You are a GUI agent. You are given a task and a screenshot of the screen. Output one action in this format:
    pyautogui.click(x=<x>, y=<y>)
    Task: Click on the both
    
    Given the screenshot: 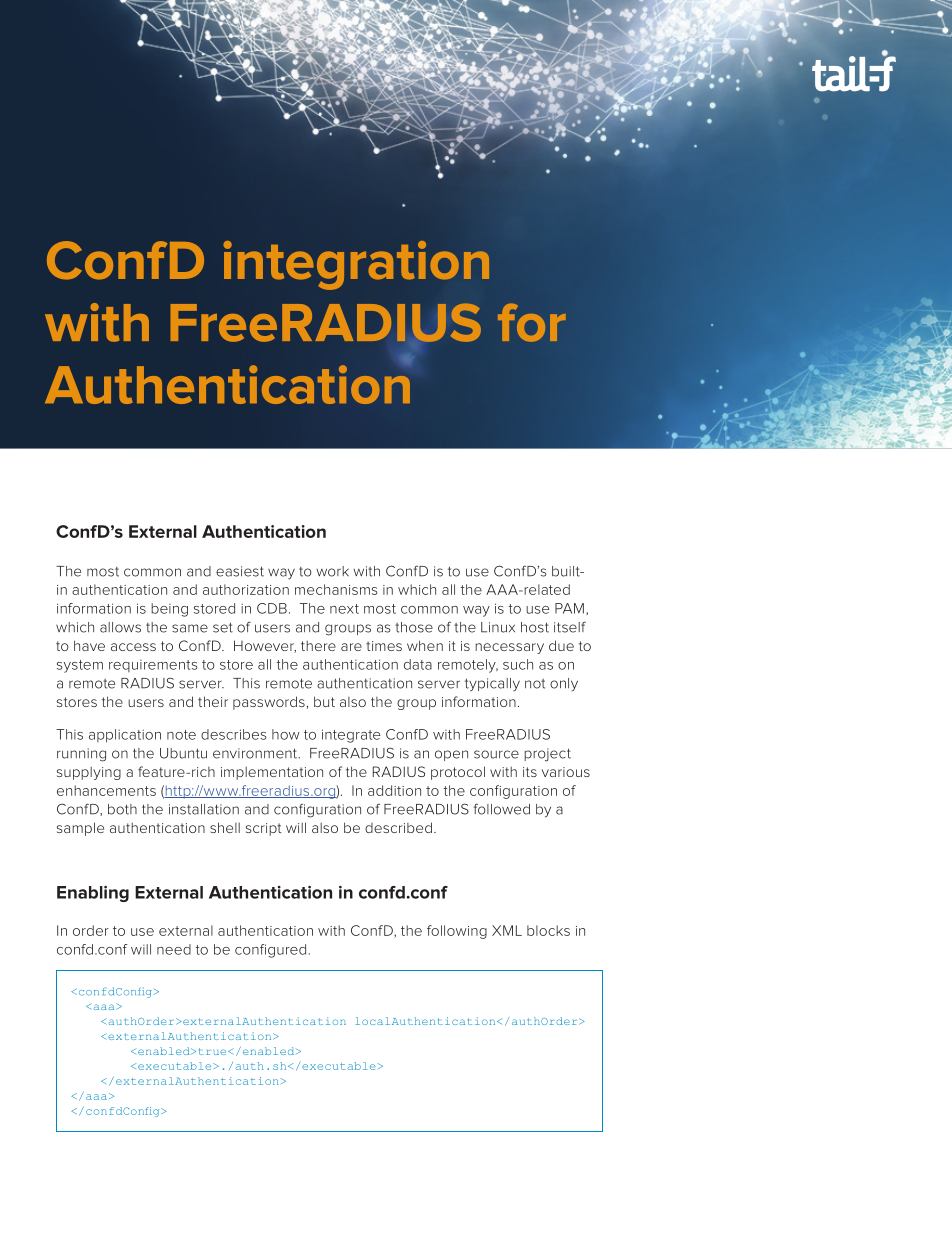 What is the action you would take?
    pyautogui.click(x=122, y=809)
